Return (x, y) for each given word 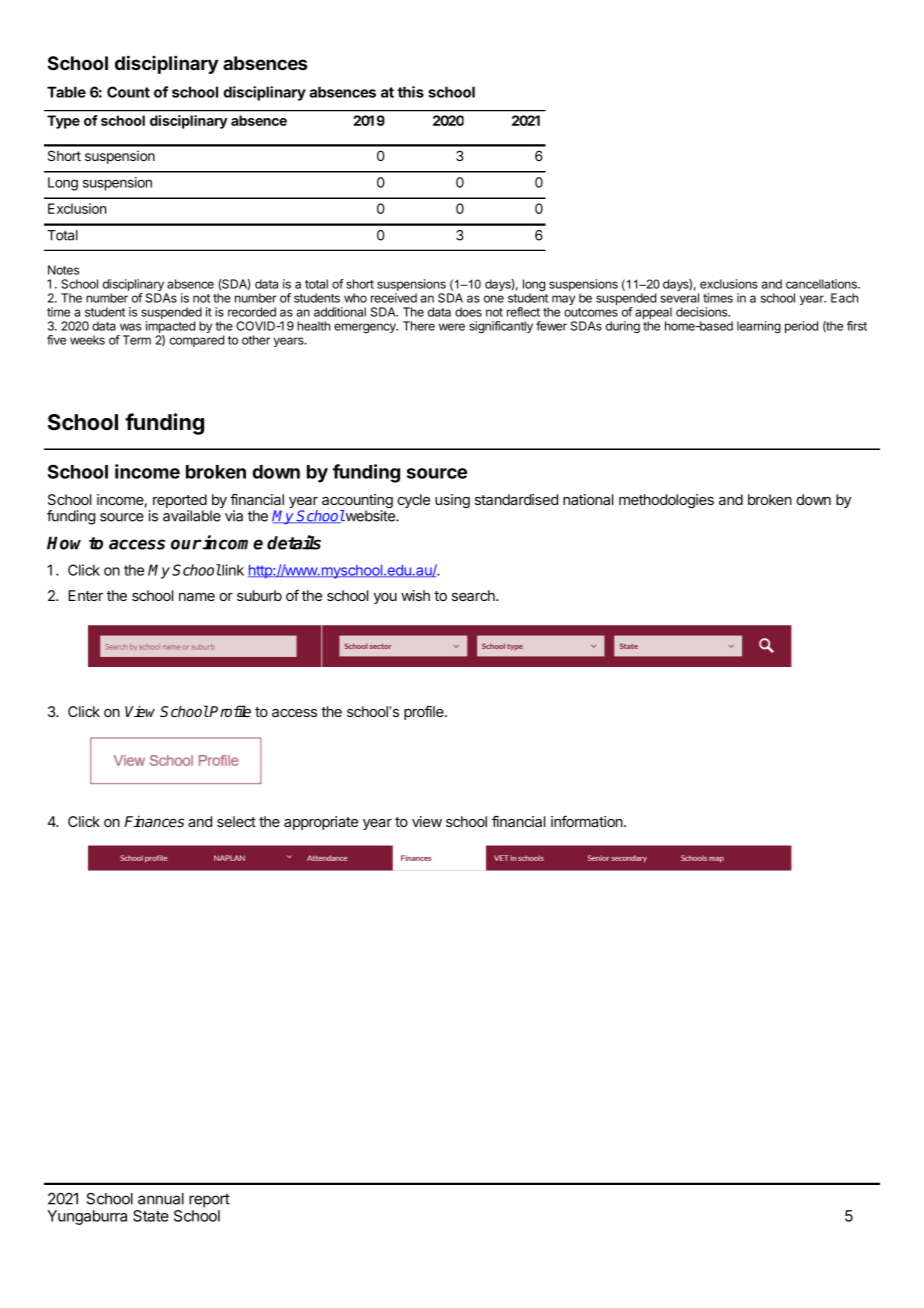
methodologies (666, 501)
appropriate (321, 823)
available (192, 516)
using (452, 501)
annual (161, 1199)
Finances (154, 822)
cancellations (822, 284)
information (588, 821)
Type (63, 122)
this (411, 92)
